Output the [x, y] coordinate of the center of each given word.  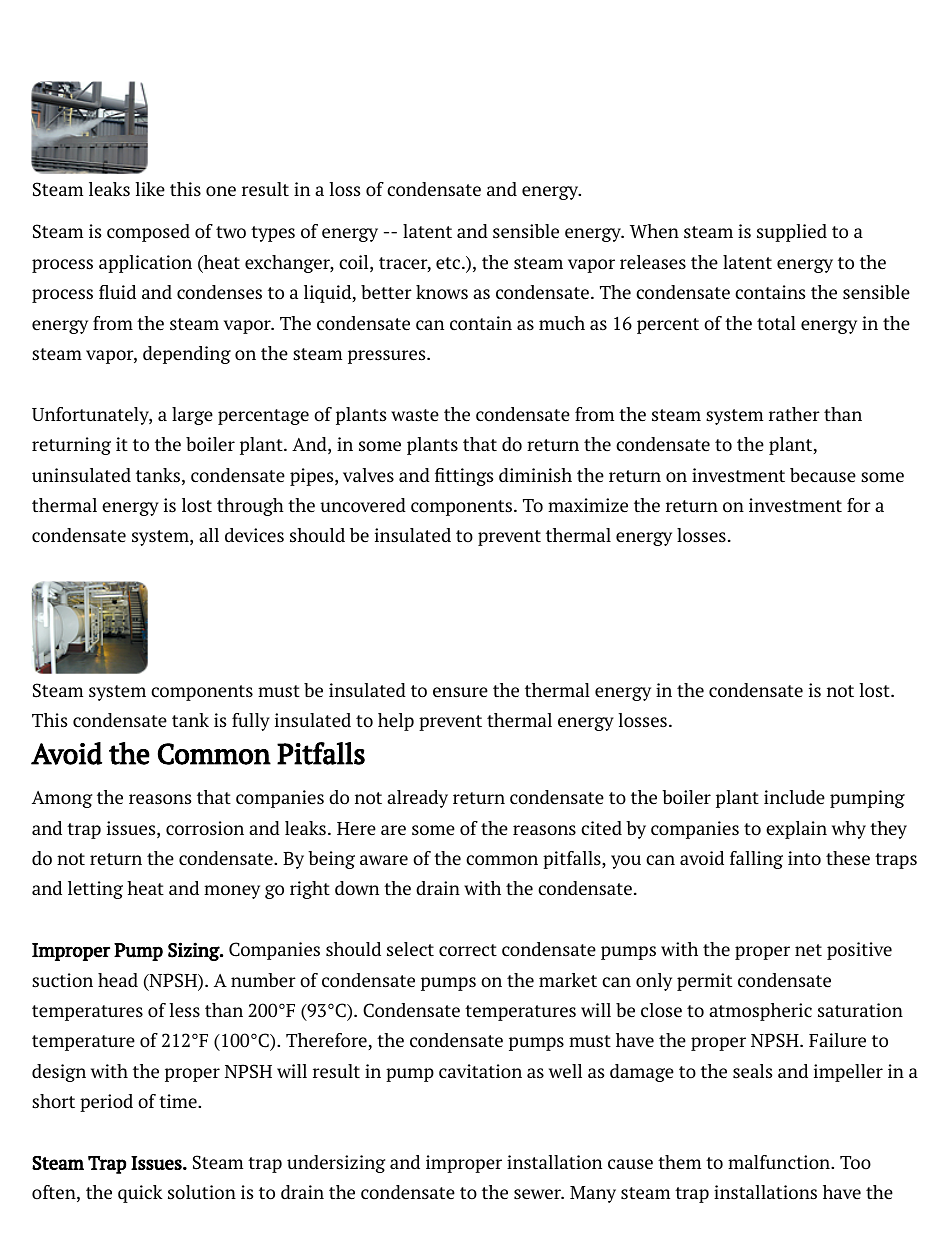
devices [254, 535]
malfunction [780, 1162]
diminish [535, 475]
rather [794, 414]
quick [140, 1194]
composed [148, 233]
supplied [792, 233]
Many [593, 1194]
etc [449, 263]
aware [384, 860]
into [804, 858]
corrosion [205, 828]
